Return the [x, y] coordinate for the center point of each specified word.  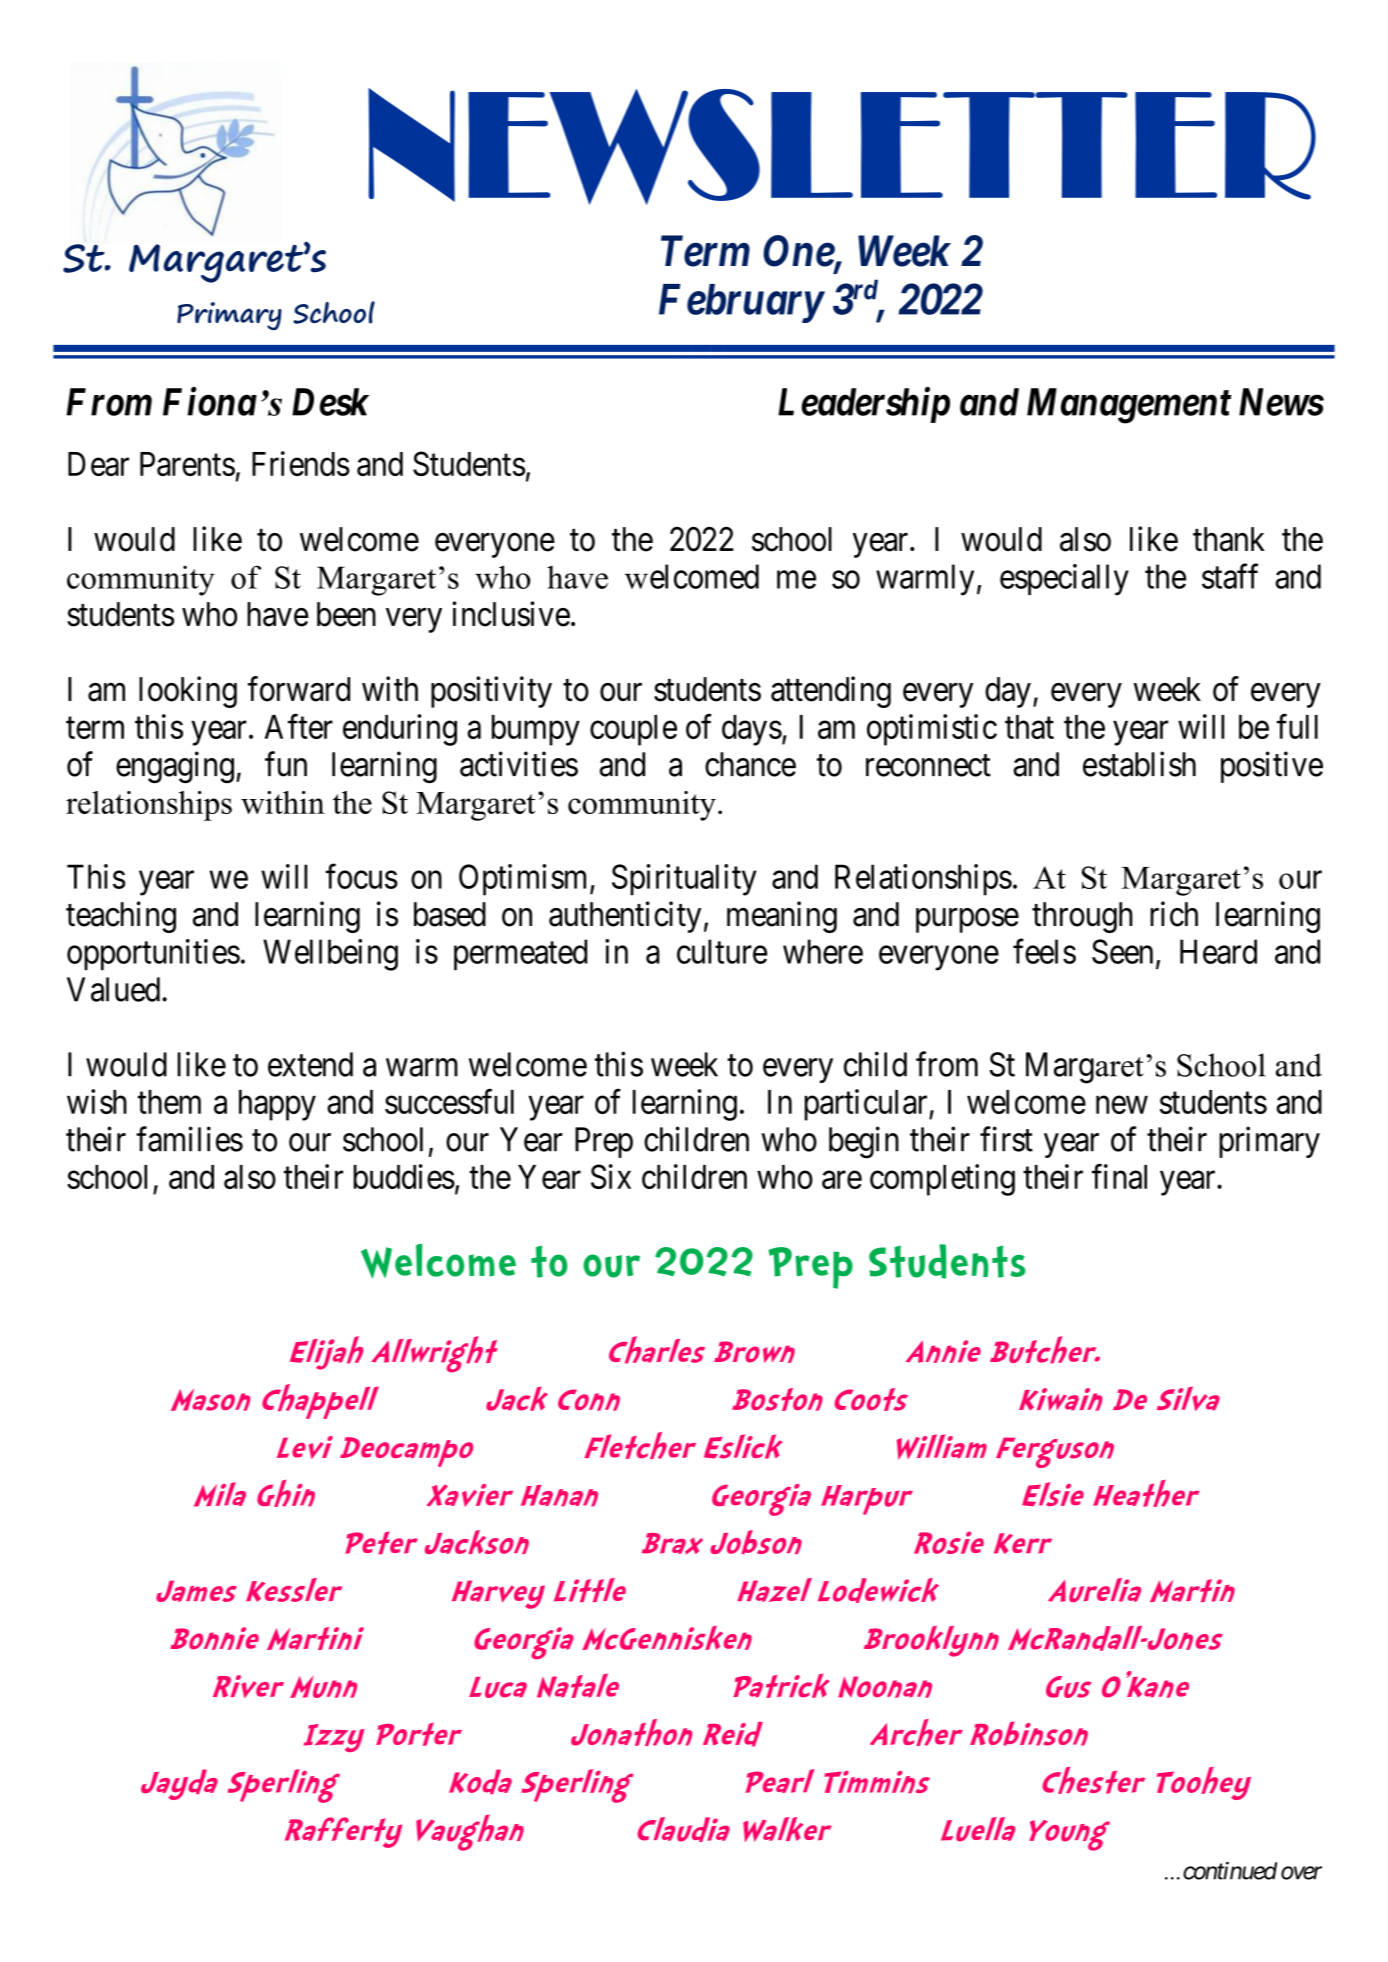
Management [1129, 406]
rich [1174, 914]
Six [611, 1176]
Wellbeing [330, 955]
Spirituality [684, 880]
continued [1230, 1871]
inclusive [511, 614]
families [189, 1139]
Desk [330, 402]
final [1119, 1176]
